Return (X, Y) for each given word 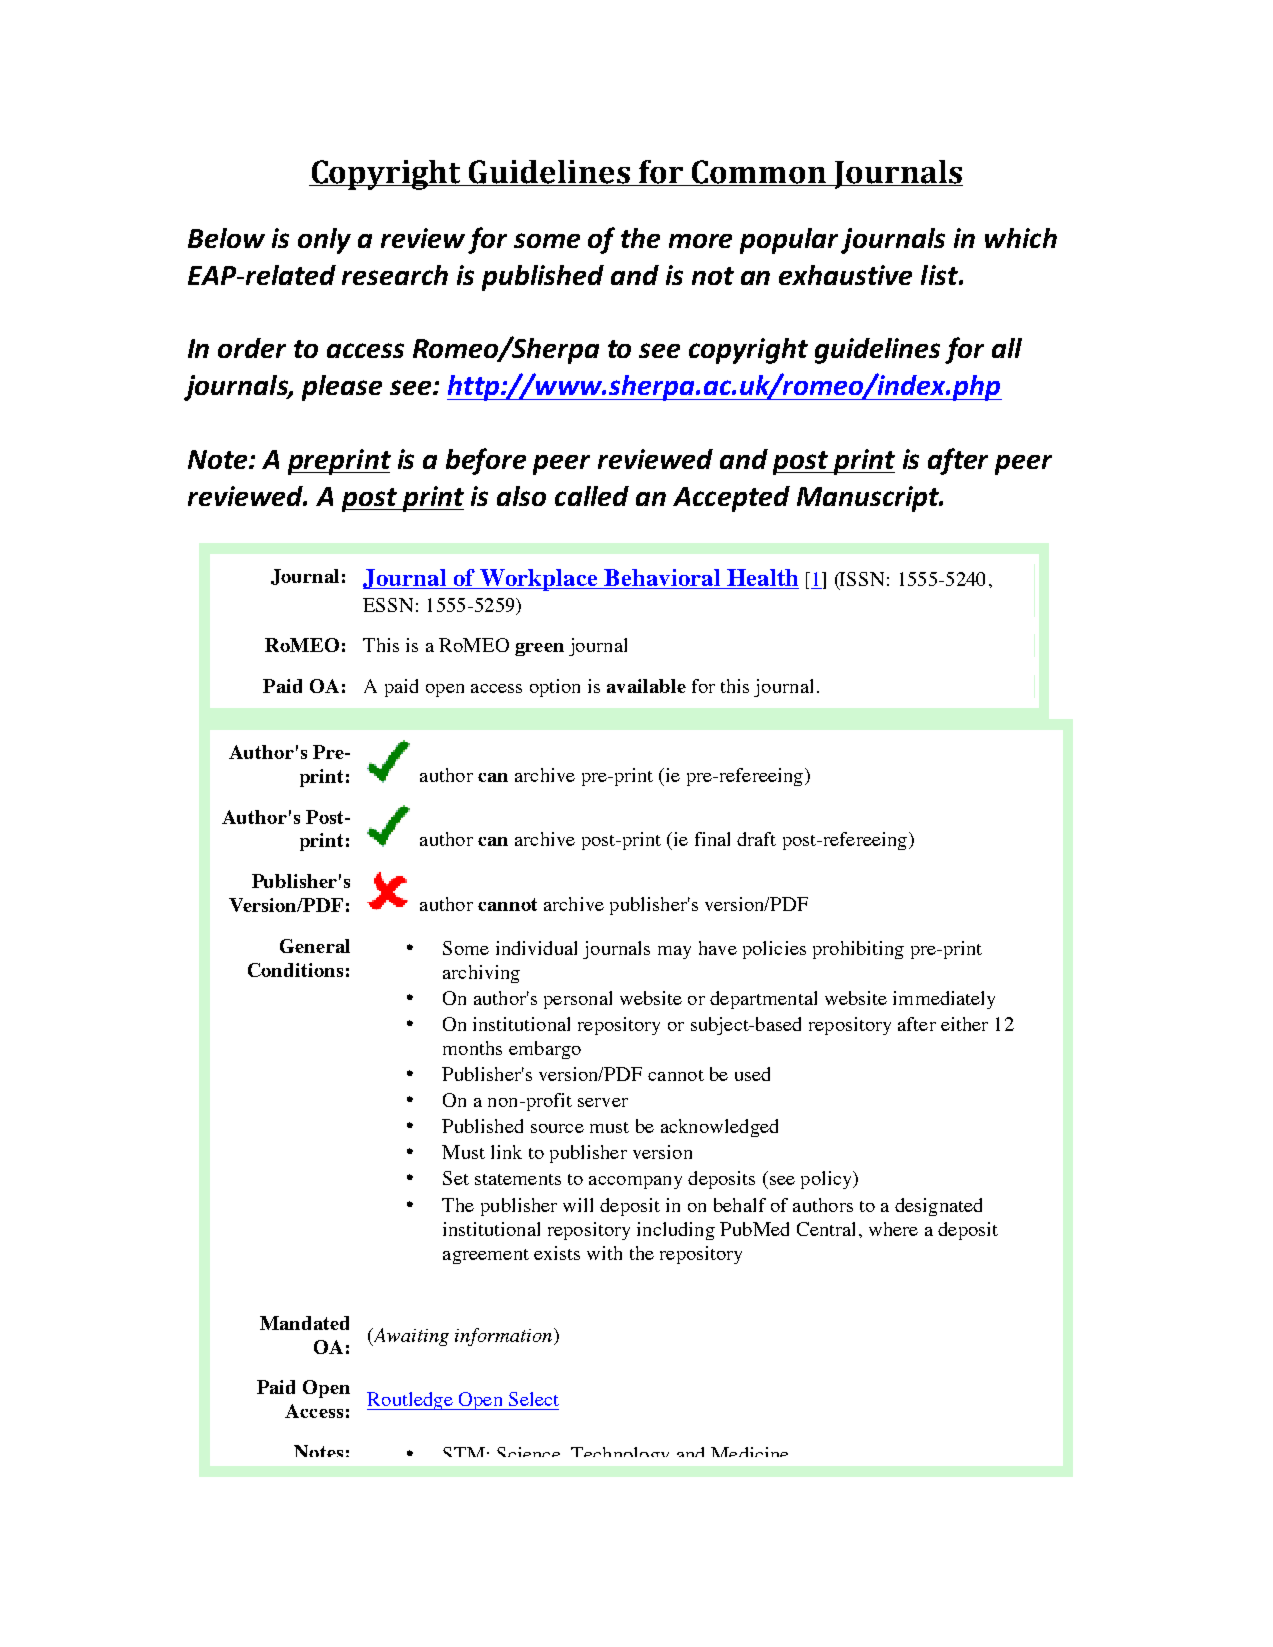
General (315, 946)
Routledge (411, 1401)
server (603, 1102)
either (964, 1024)
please (342, 388)
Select (534, 1399)
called (592, 496)
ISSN (861, 580)
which (1021, 238)
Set (456, 1178)
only (324, 241)
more (700, 241)
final (712, 839)
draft (756, 839)
